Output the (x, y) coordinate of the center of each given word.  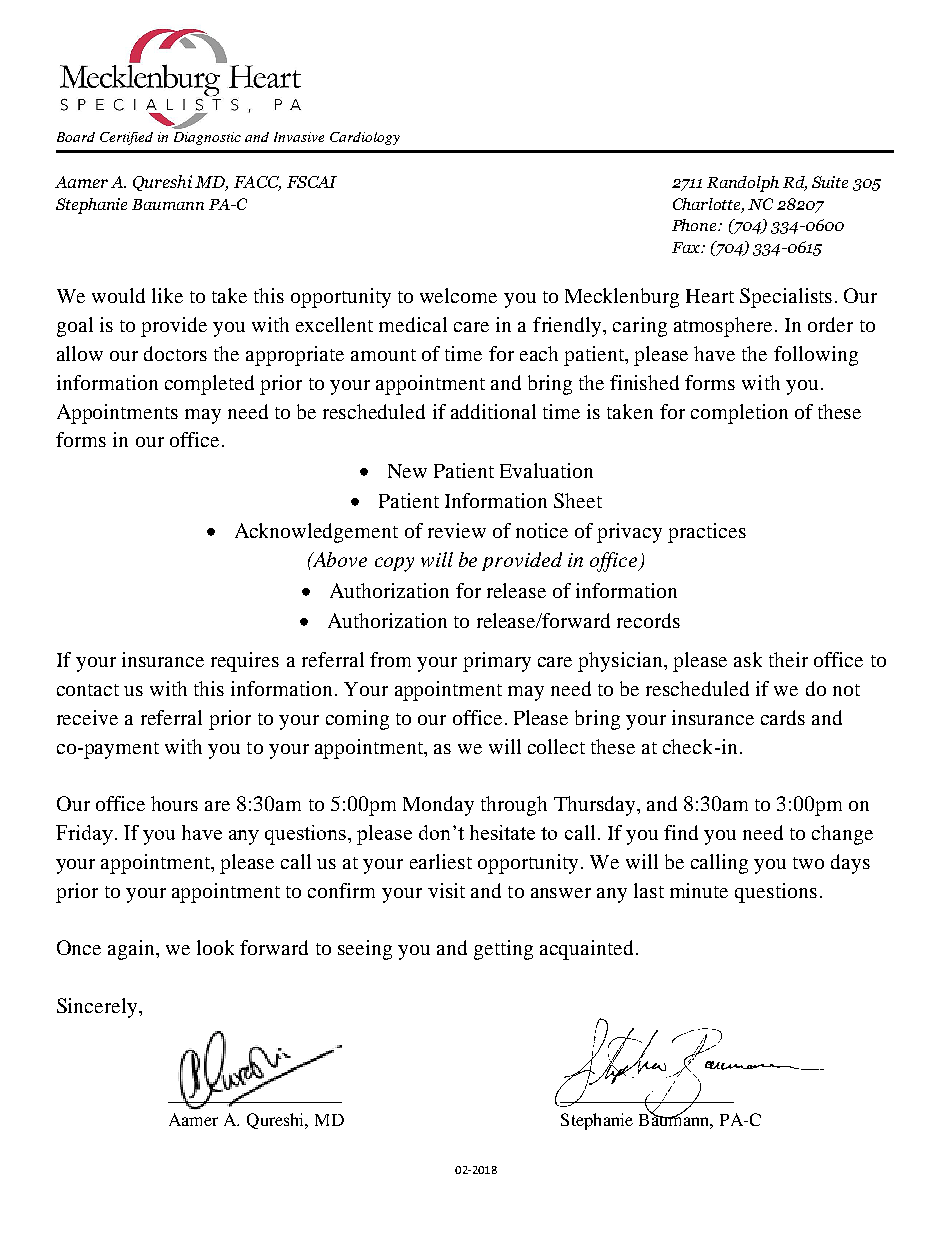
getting (503, 950)
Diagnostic (207, 138)
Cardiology (365, 138)
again (132, 950)
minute (699, 890)
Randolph (743, 184)
